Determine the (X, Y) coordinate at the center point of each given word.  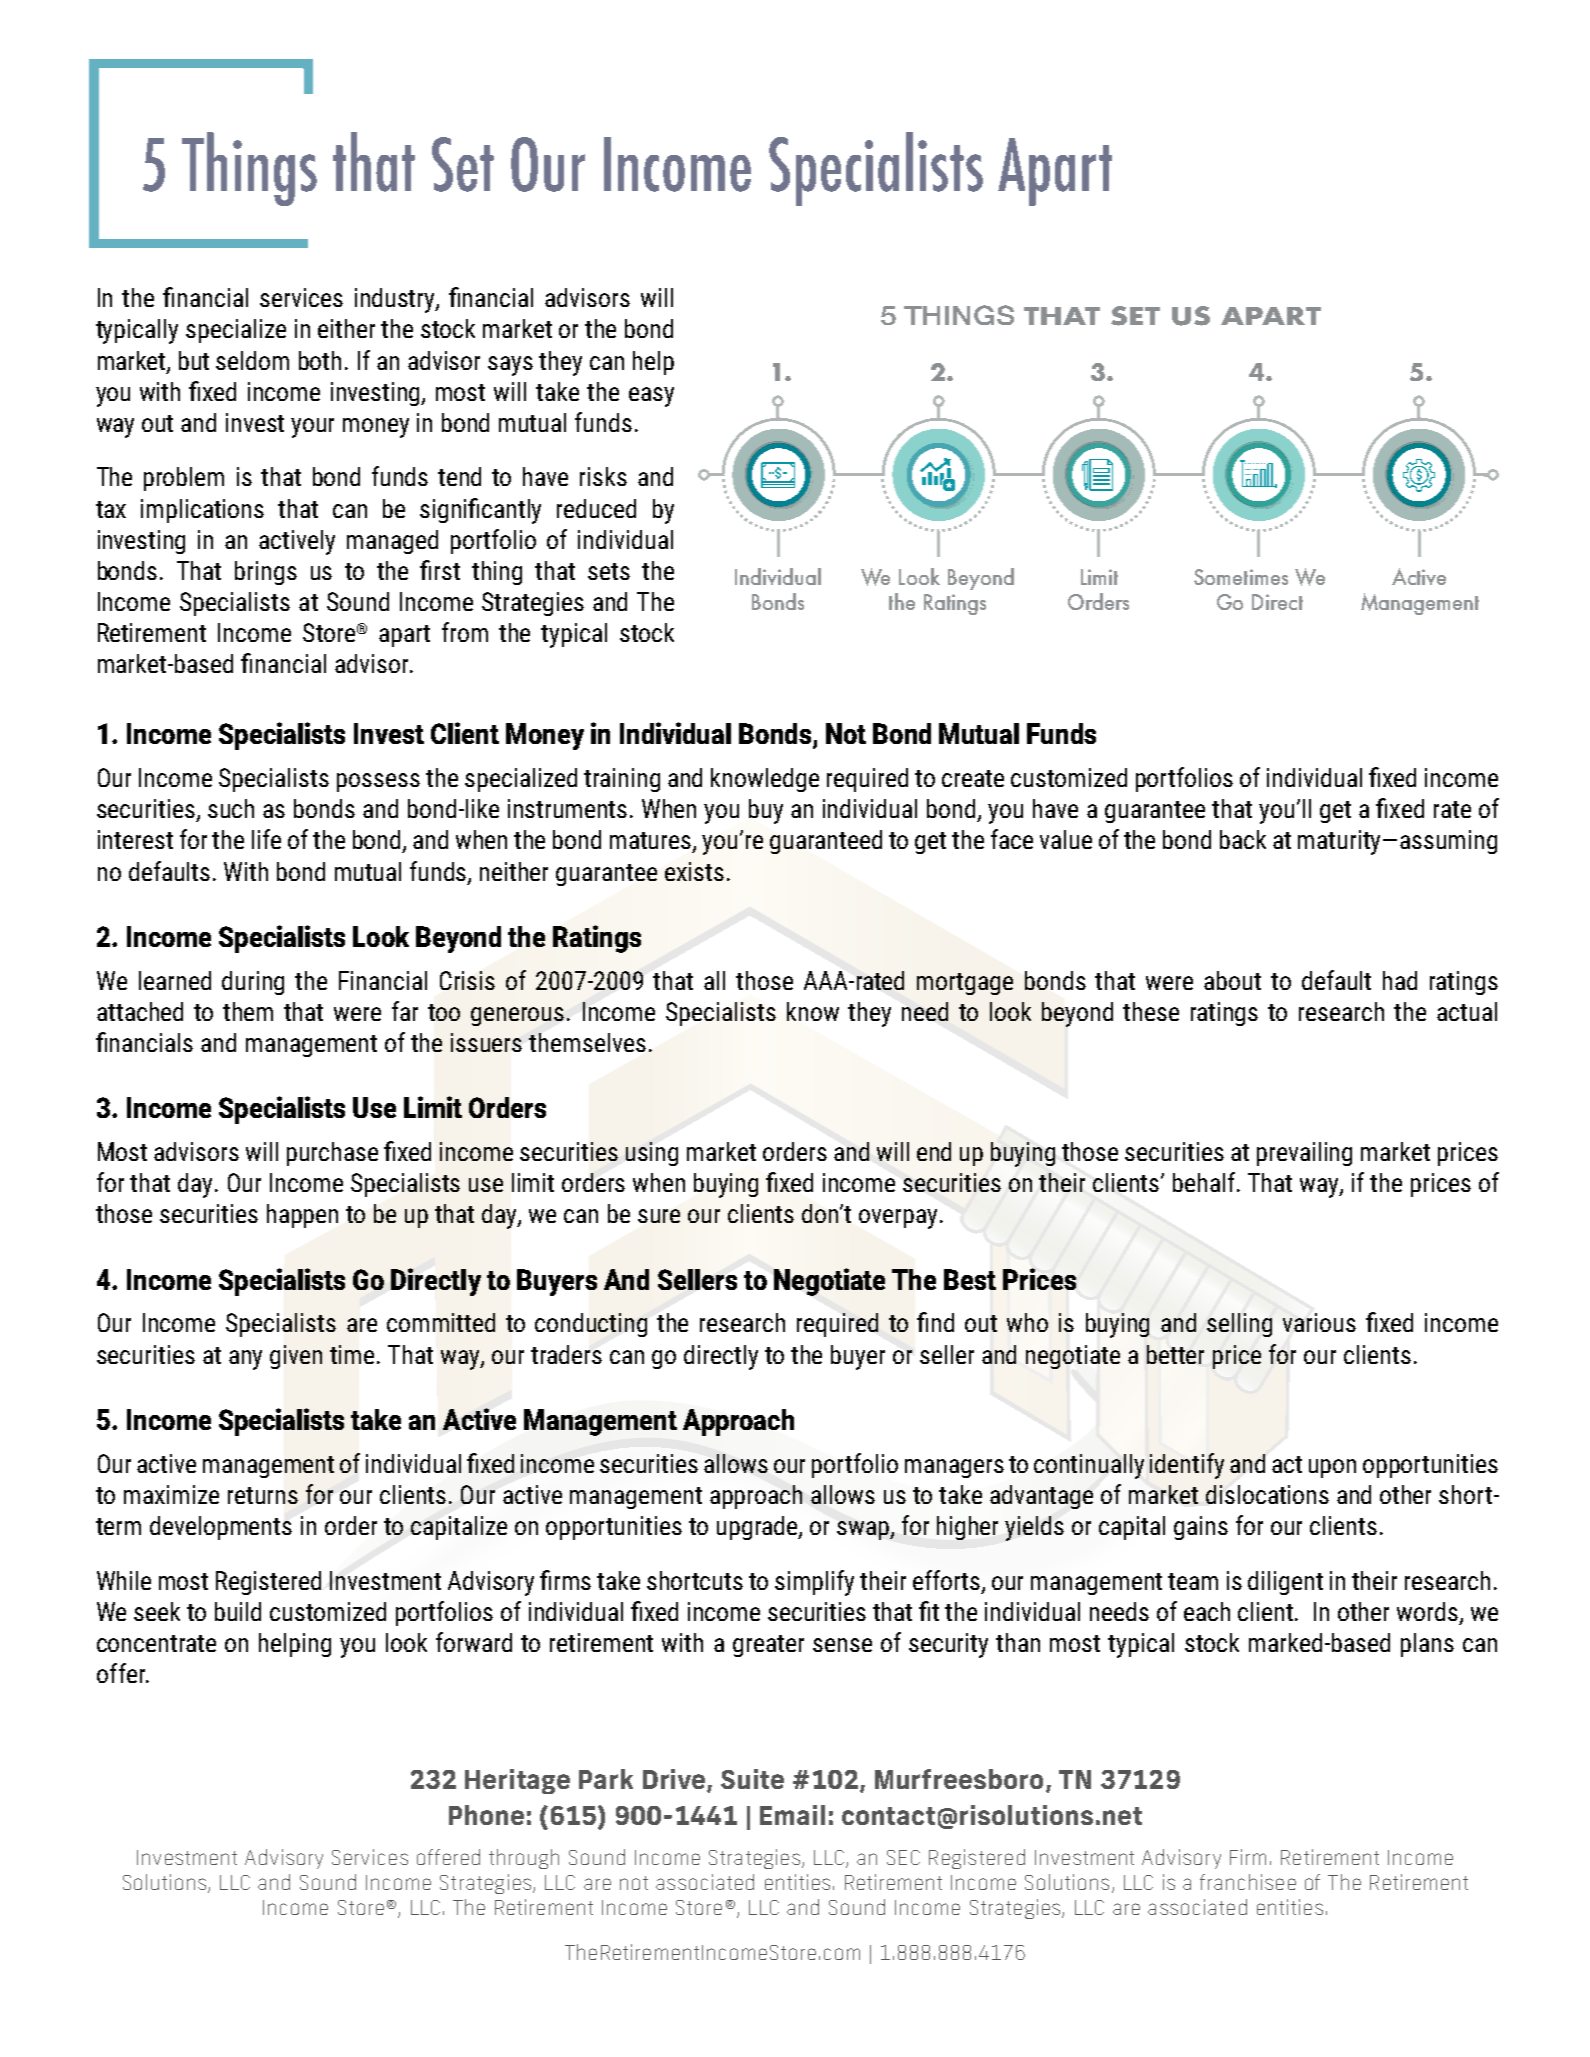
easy (651, 397)
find (935, 1322)
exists (694, 871)
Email (792, 1815)
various (1319, 1322)
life (266, 839)
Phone (486, 1815)
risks (603, 476)
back (1243, 839)
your (312, 428)
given (296, 1357)
